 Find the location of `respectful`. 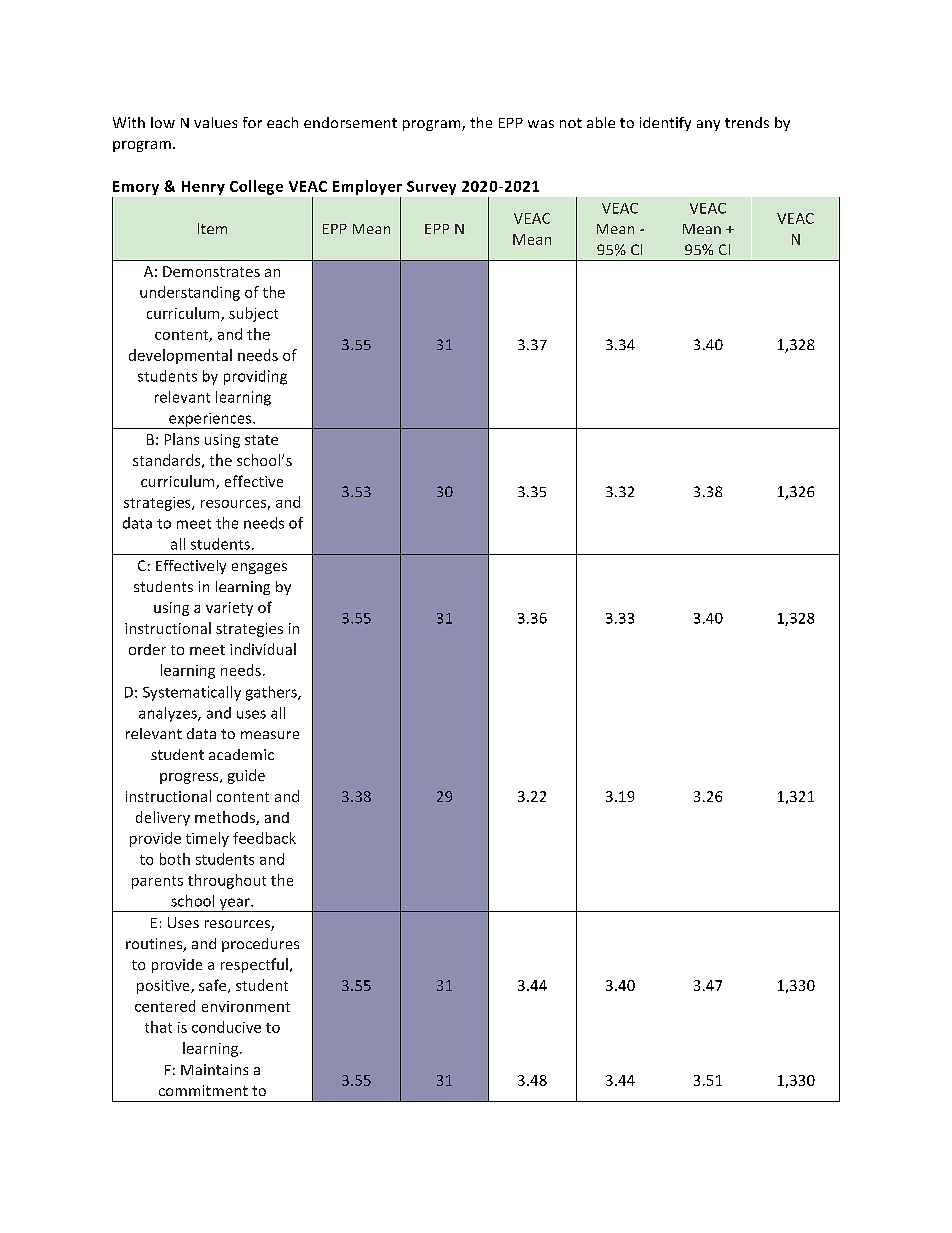

respectful is located at coordinates (254, 965).
